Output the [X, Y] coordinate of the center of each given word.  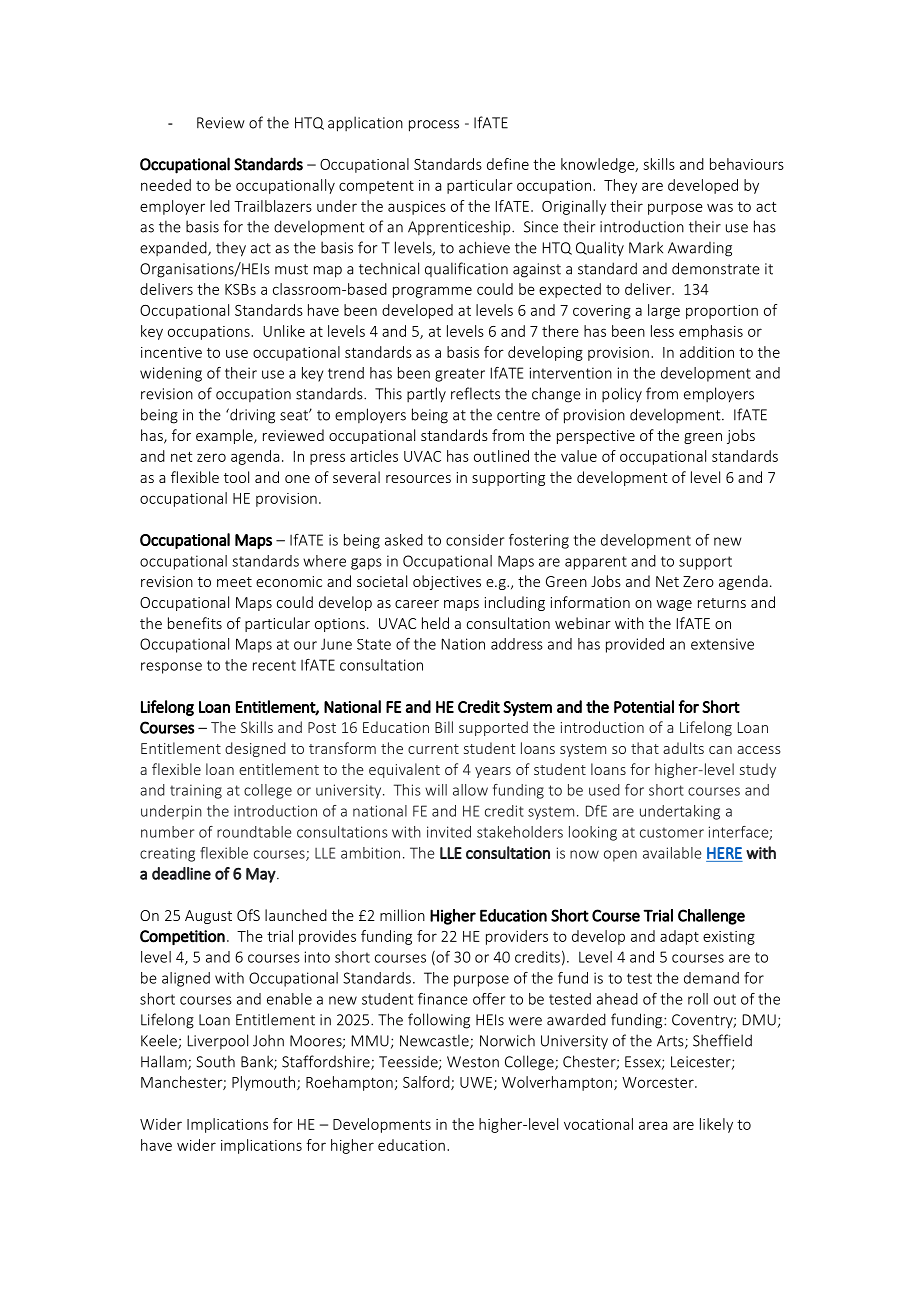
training [196, 791]
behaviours [747, 164]
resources [418, 479]
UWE [477, 1083]
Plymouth [265, 1083]
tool [236, 477]
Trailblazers [273, 206]
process [434, 126]
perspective [596, 437]
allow [470, 790]
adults [683, 748]
